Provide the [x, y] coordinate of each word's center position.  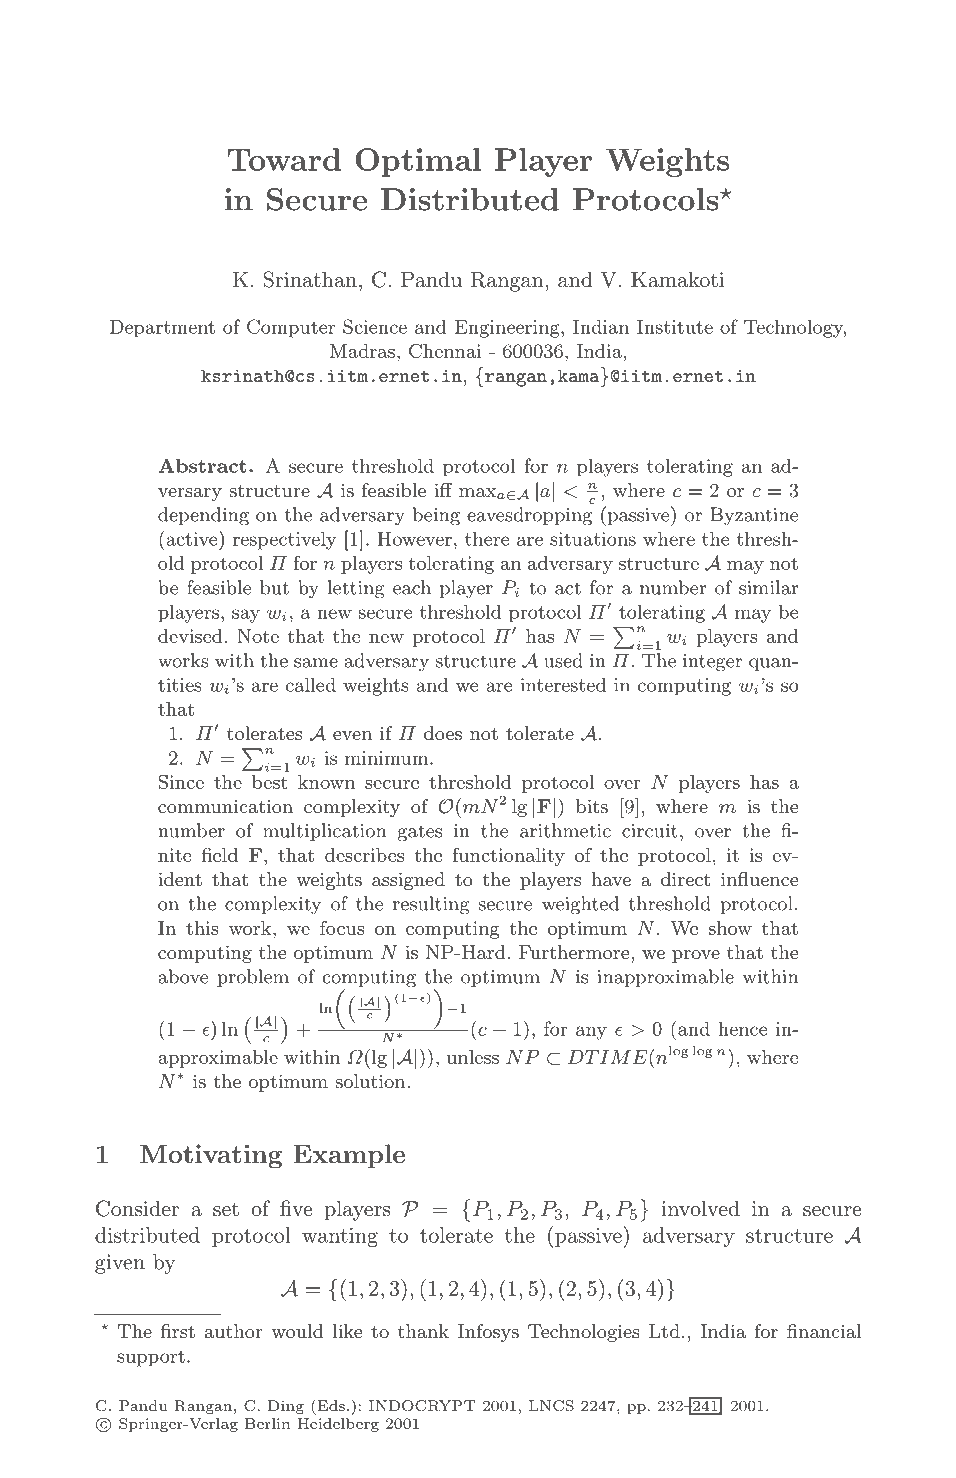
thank [423, 1331]
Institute [675, 327]
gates [420, 833]
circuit [650, 831]
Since [181, 782]
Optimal [418, 162]
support [151, 1358]
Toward [284, 159]
